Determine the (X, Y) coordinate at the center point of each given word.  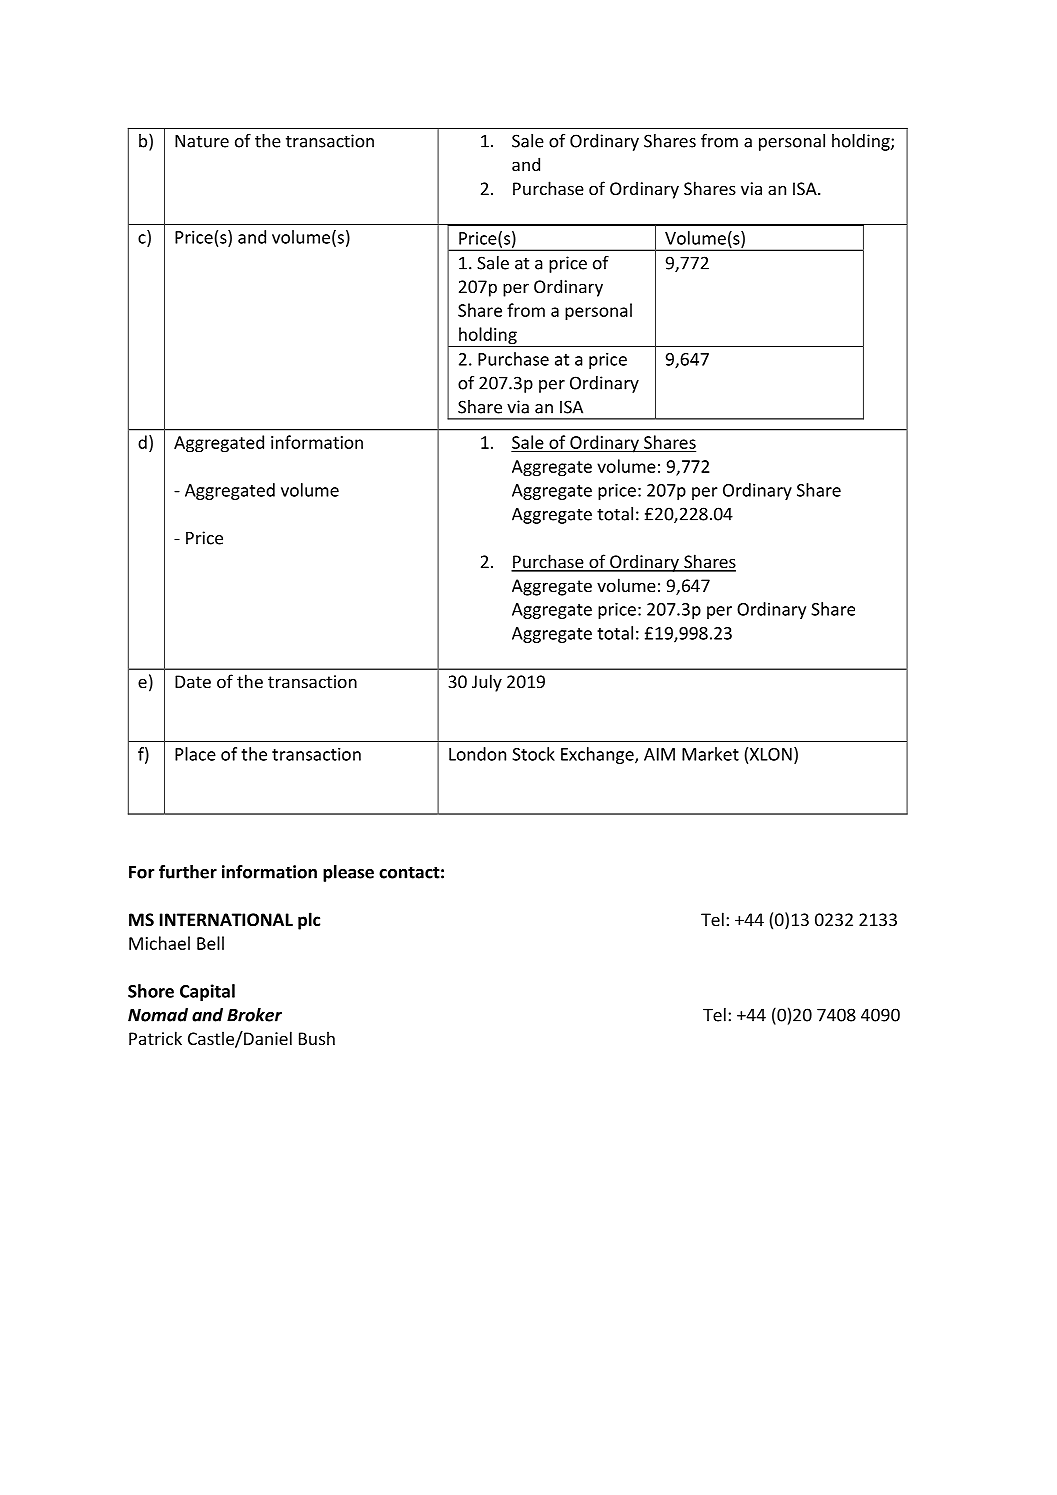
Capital (207, 992)
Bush (317, 1038)
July (487, 683)
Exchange (598, 755)
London (477, 754)
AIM (659, 754)
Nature (202, 141)
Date (193, 681)
